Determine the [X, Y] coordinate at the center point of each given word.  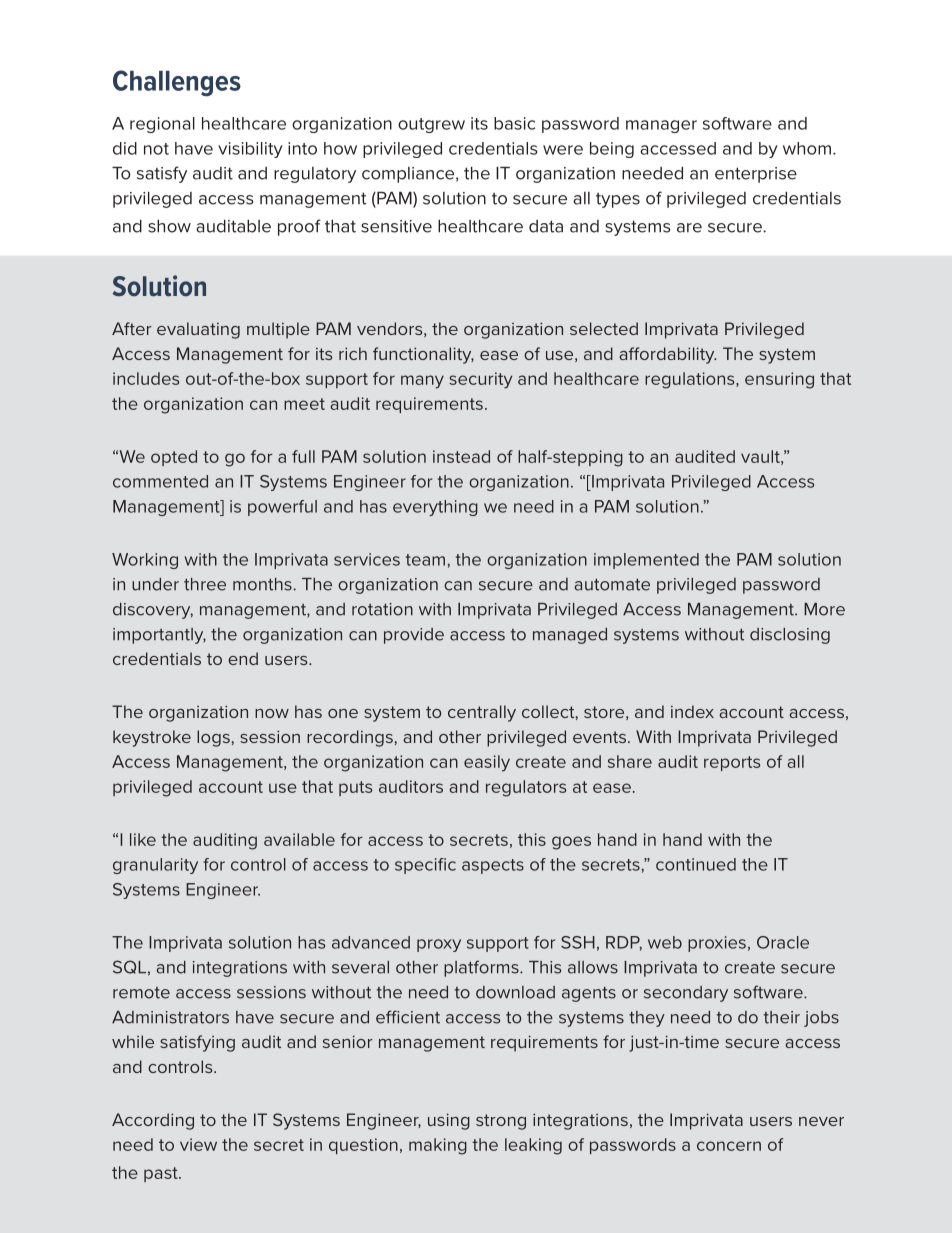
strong [501, 1122]
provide [414, 636]
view [198, 1144]
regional [162, 125]
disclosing [790, 636]
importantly [159, 636]
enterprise [756, 175]
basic [514, 123]
